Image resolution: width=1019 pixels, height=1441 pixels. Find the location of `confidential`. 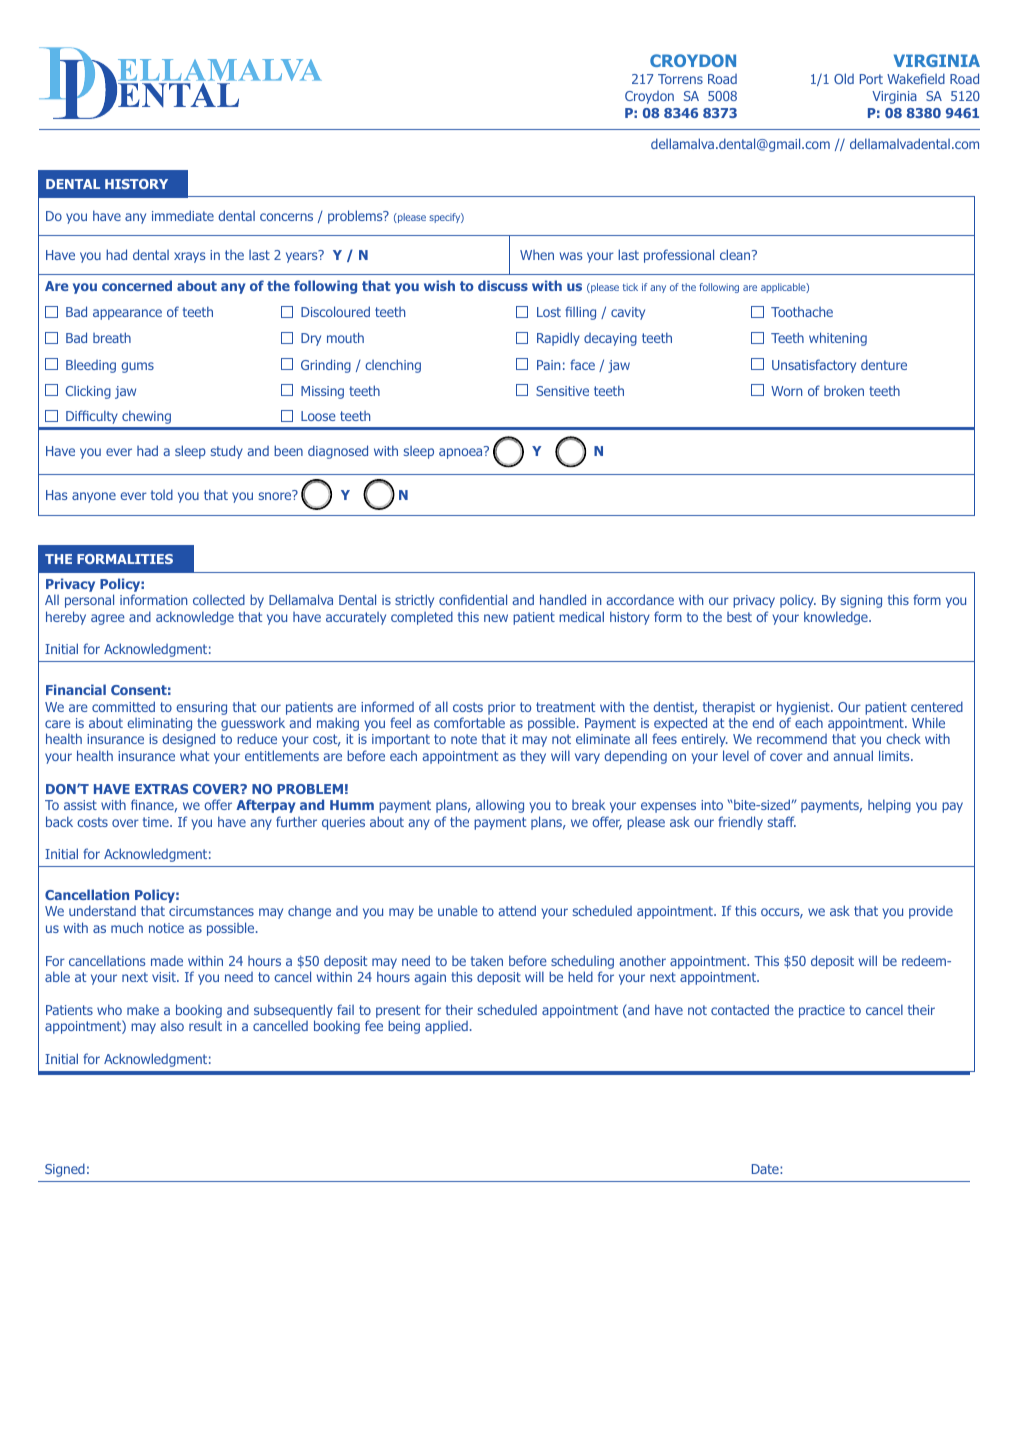

confidential is located at coordinates (473, 599).
